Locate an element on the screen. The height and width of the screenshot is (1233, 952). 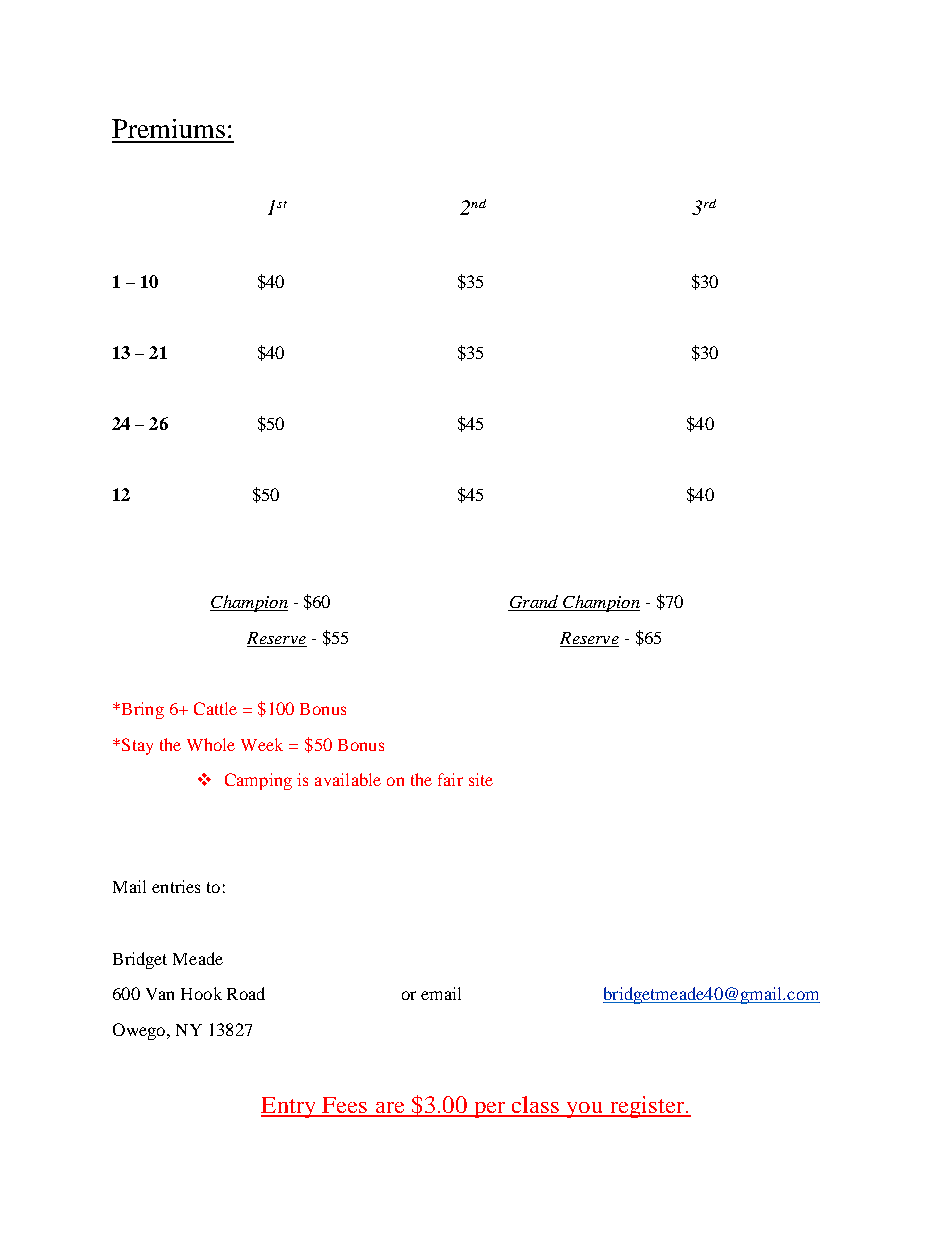
available is located at coordinates (348, 779).
